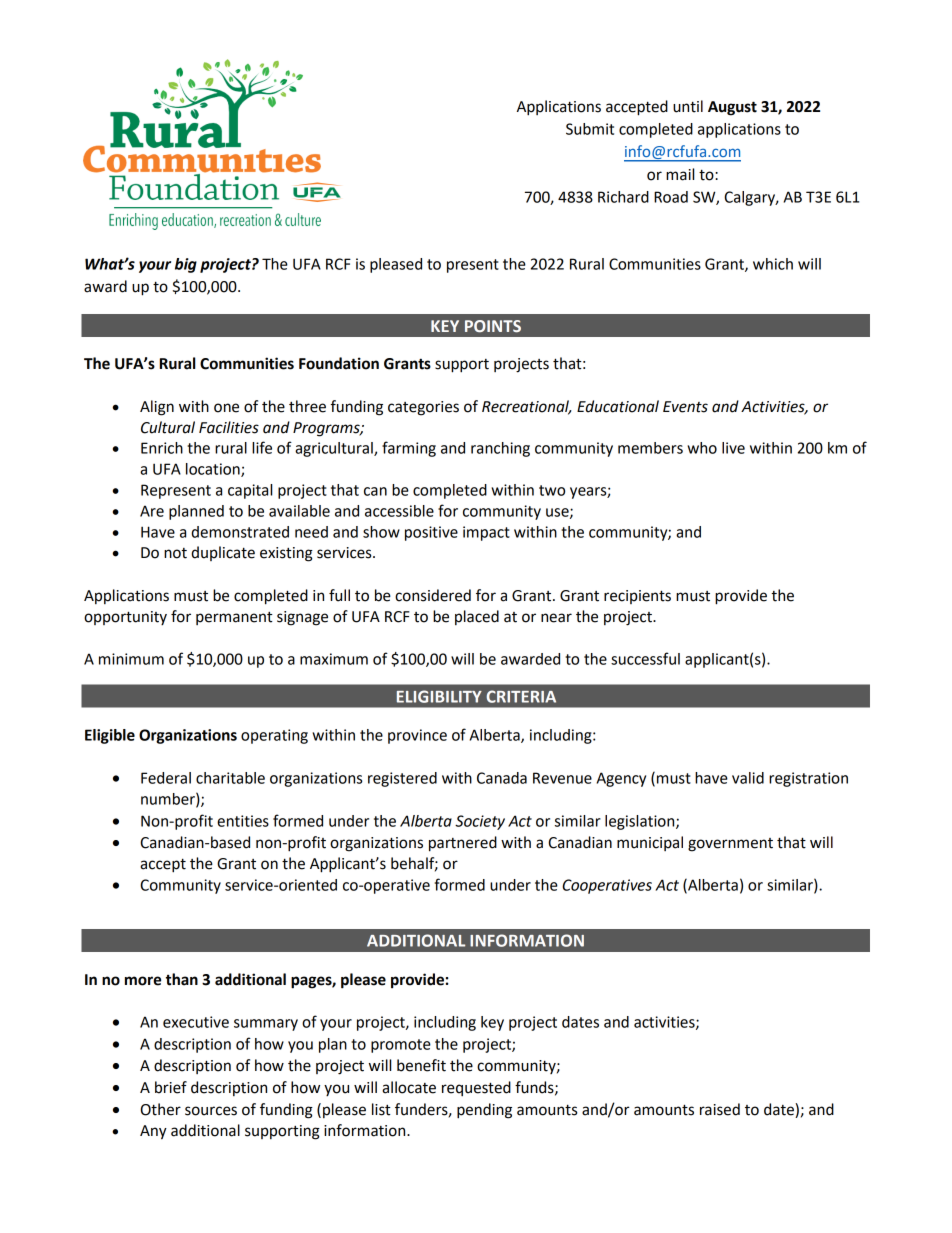 The width and height of the screenshot is (952, 1233). Describe the element at coordinates (477, 617) in the screenshot. I see `placed` at that location.
